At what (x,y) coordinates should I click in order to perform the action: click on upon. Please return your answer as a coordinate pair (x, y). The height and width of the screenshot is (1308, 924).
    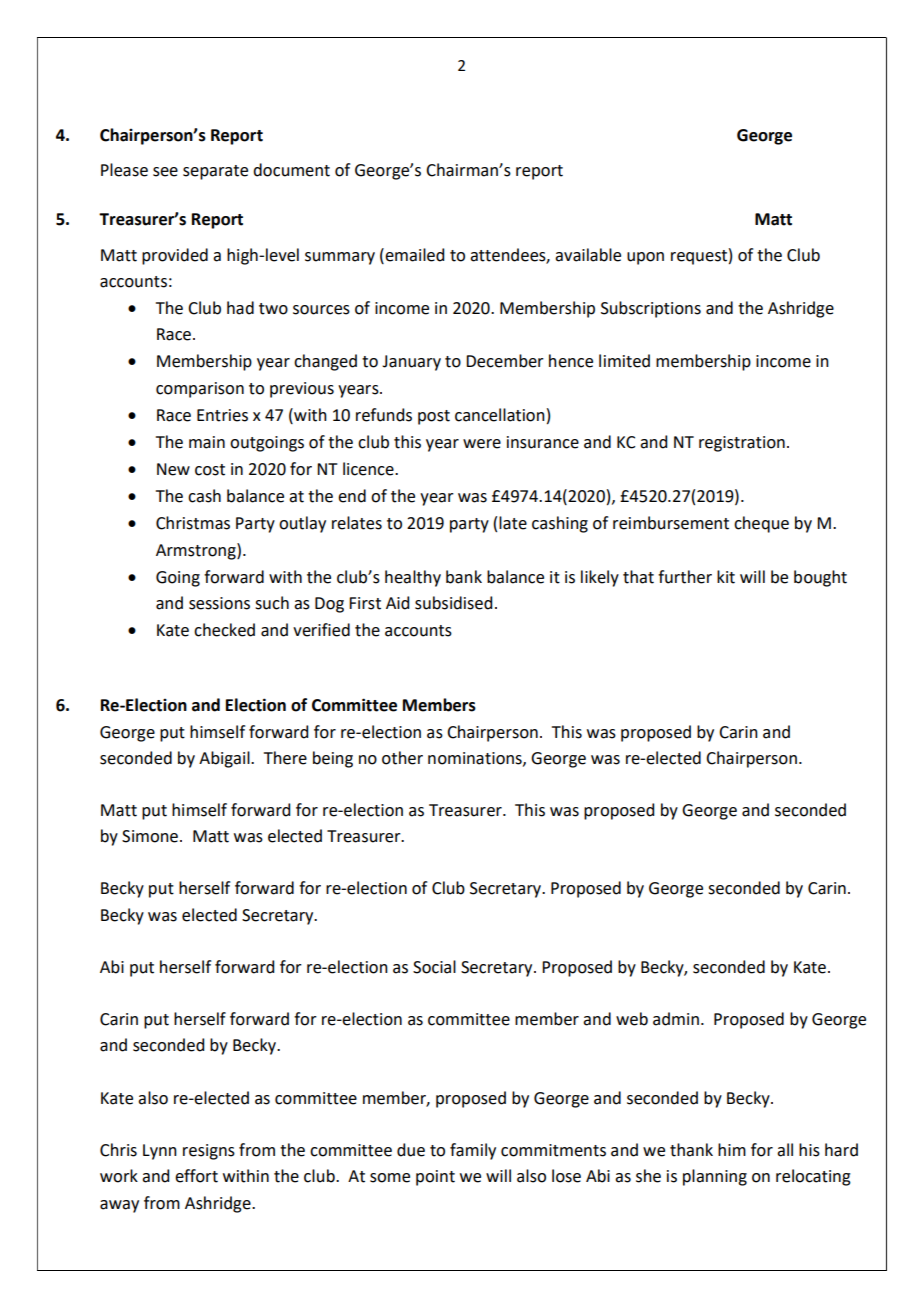
    Looking at the image, I should click on (645, 258).
